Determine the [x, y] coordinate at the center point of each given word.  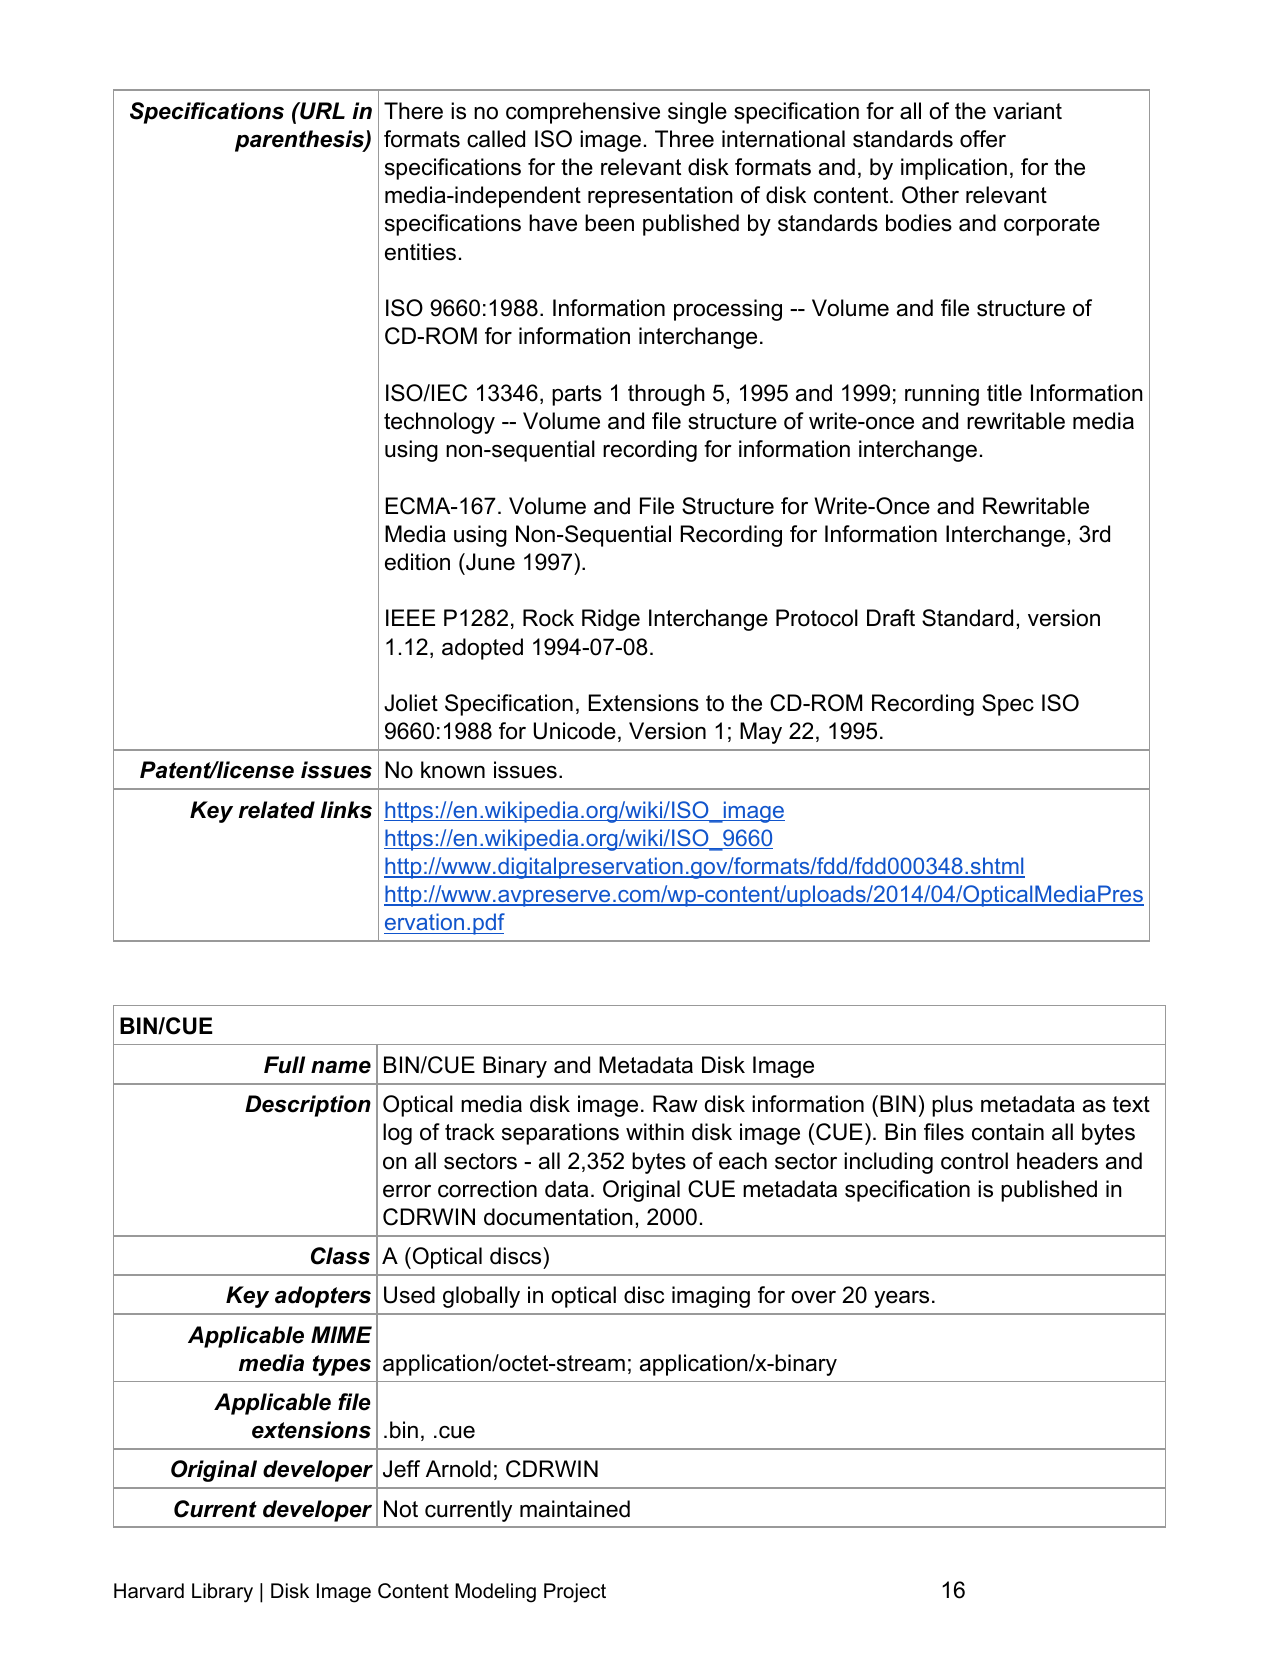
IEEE [410, 617]
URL [321, 111]
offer [983, 139]
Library [222, 1593]
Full [284, 1065]
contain [1008, 1132]
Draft [891, 618]
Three [684, 139]
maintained [575, 1509]
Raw [675, 1104]
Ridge [611, 620]
